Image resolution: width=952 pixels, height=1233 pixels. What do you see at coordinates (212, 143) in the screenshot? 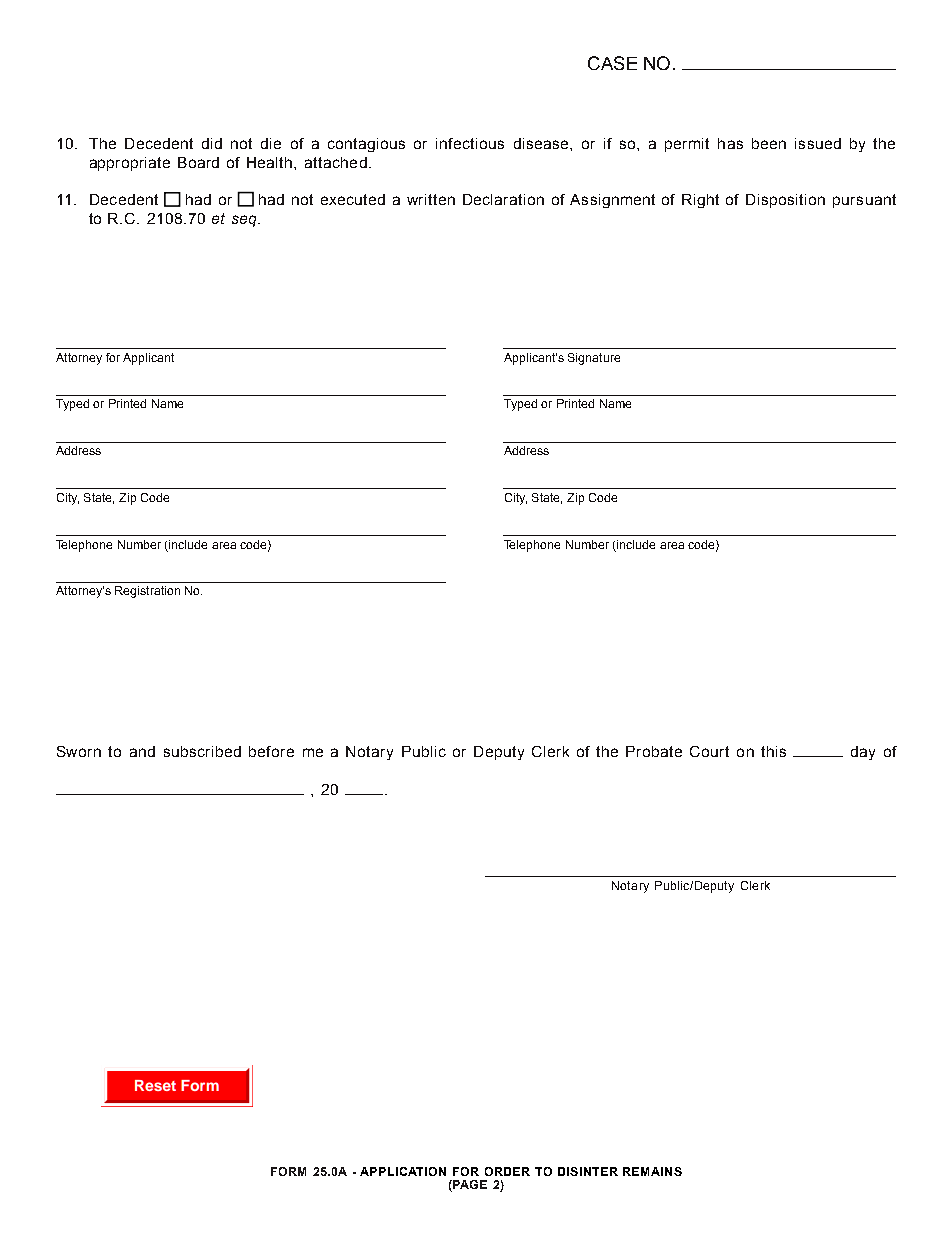
I see `did` at bounding box center [212, 143].
